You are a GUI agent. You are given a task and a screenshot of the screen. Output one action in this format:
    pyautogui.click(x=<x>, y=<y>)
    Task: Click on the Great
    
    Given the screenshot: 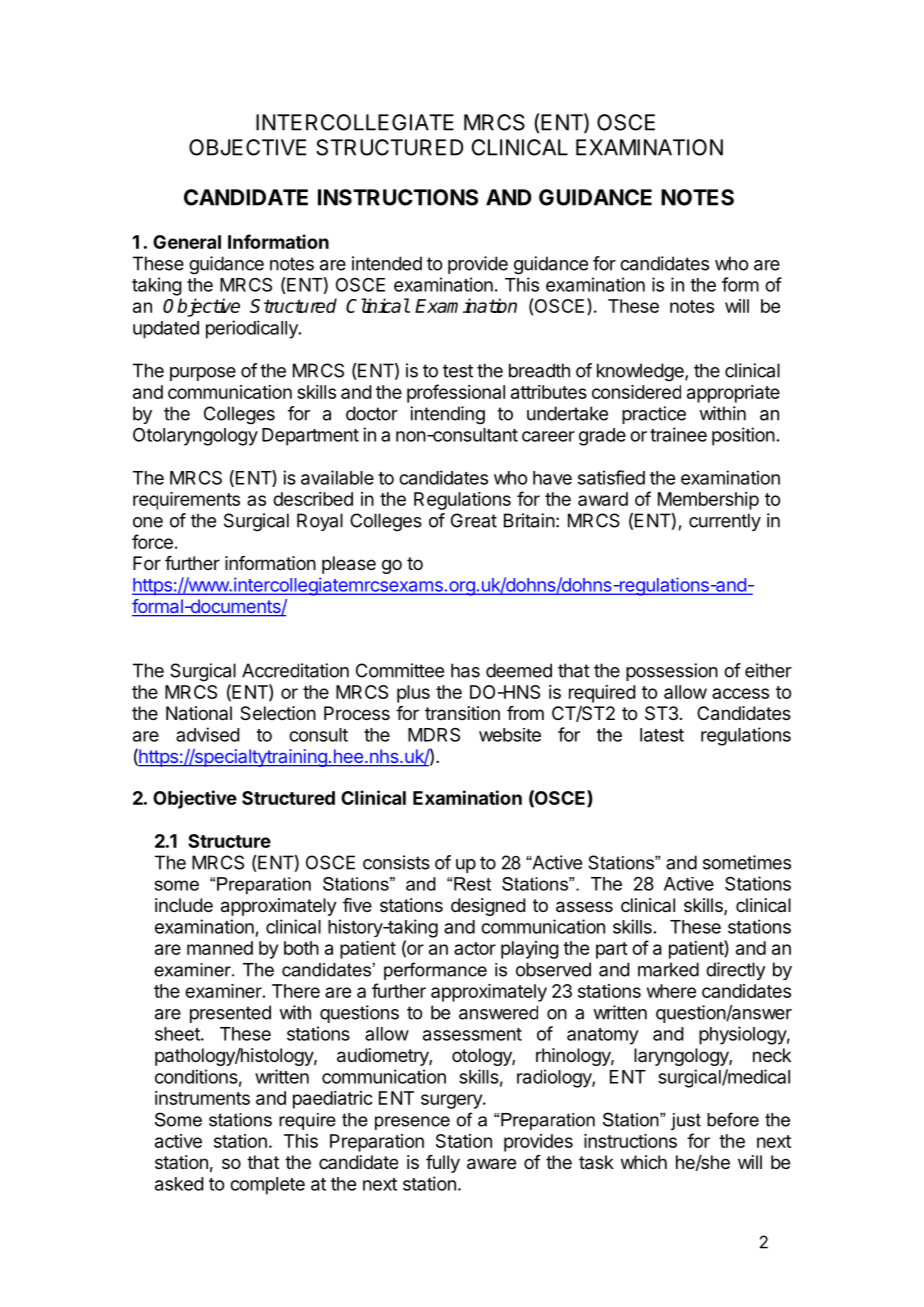 What is the action you would take?
    pyautogui.click(x=474, y=520)
